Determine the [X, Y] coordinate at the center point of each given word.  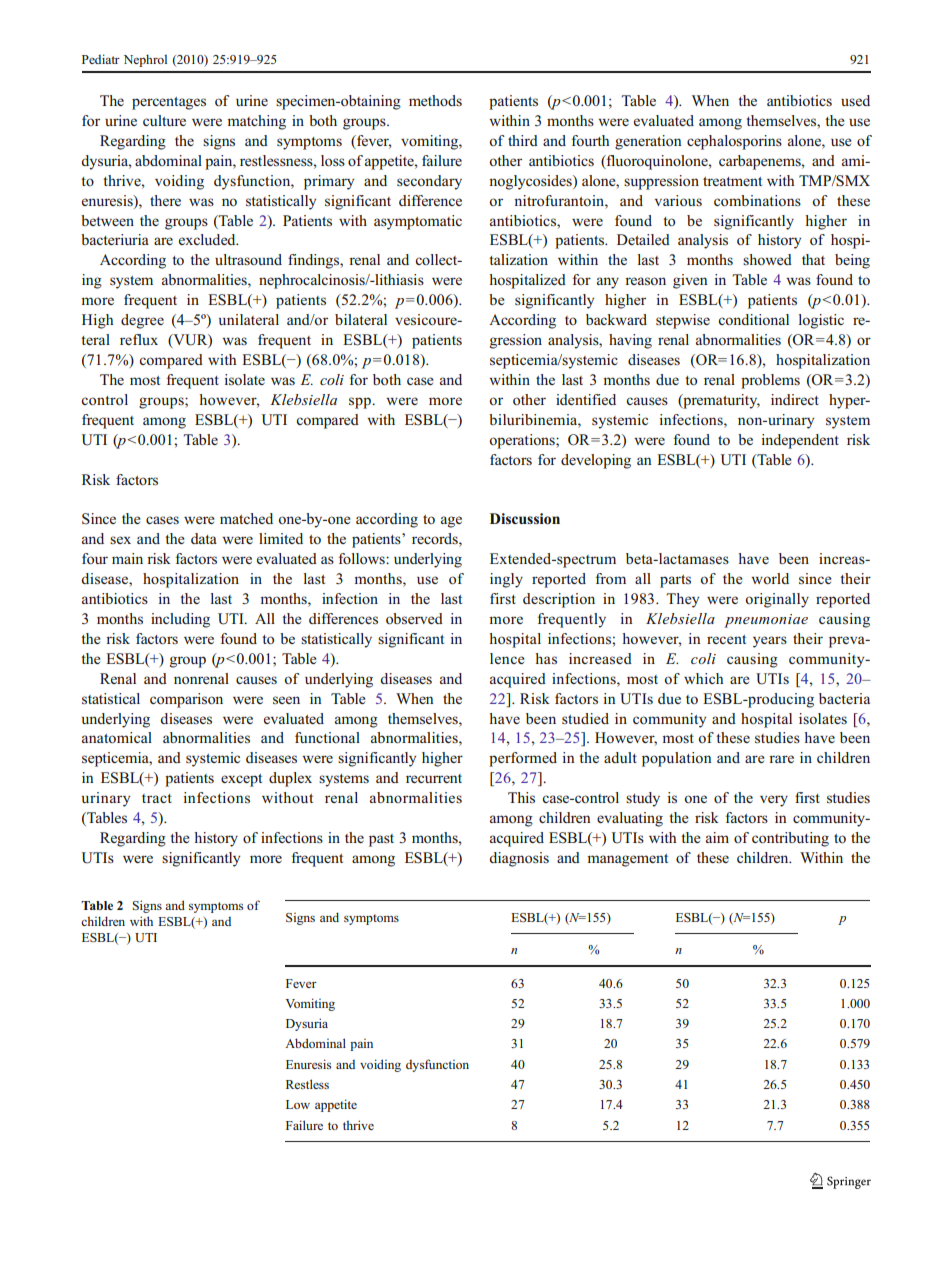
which [703, 678]
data [204, 538]
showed [767, 259]
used [855, 100]
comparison [186, 700]
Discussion [525, 518]
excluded [208, 239]
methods [435, 100]
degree [142, 321]
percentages [169, 103]
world [770, 578]
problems [770, 381]
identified [586, 399]
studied [585, 718]
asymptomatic [418, 222]
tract [157, 798]
